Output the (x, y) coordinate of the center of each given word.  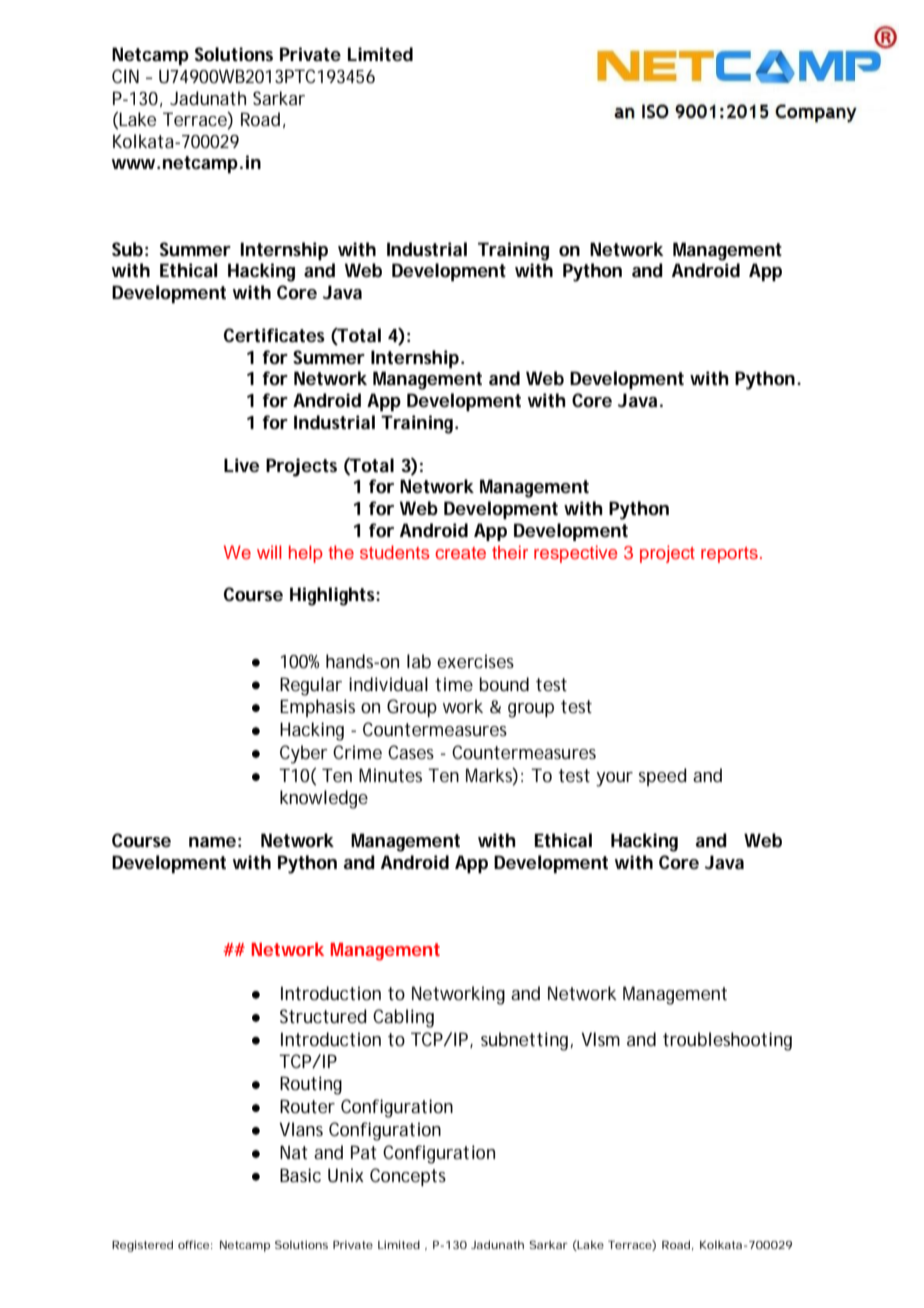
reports (729, 555)
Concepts (408, 1177)
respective (575, 554)
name (212, 842)
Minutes (390, 775)
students (395, 552)
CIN (125, 76)
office (193, 1244)
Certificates (274, 335)
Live (241, 465)
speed (663, 777)
